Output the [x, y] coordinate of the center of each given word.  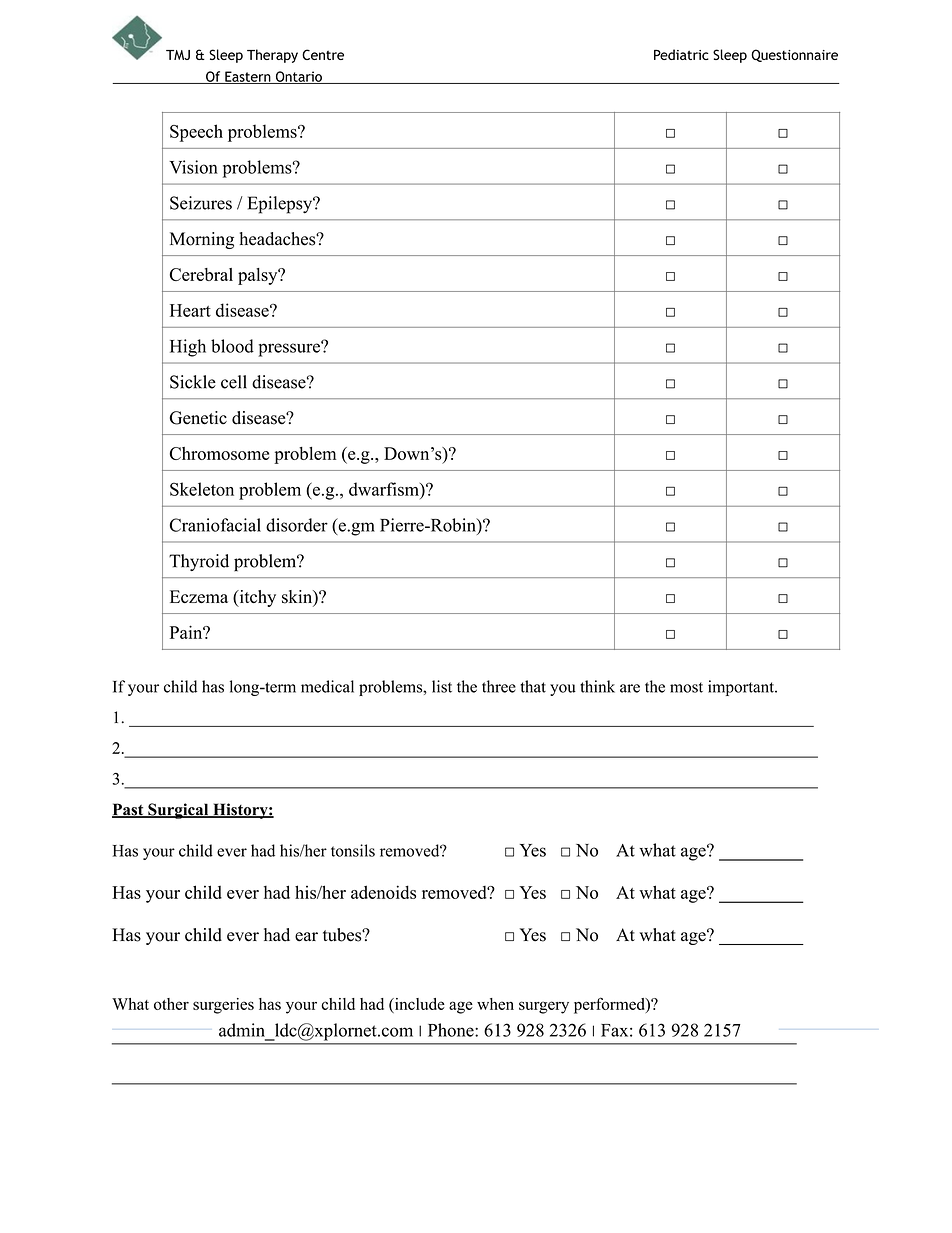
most [686, 687]
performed [610, 1005]
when [495, 1004]
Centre [323, 54]
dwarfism [385, 489]
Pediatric [681, 54]
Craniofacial [215, 525]
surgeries [223, 1006]
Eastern [248, 77]
